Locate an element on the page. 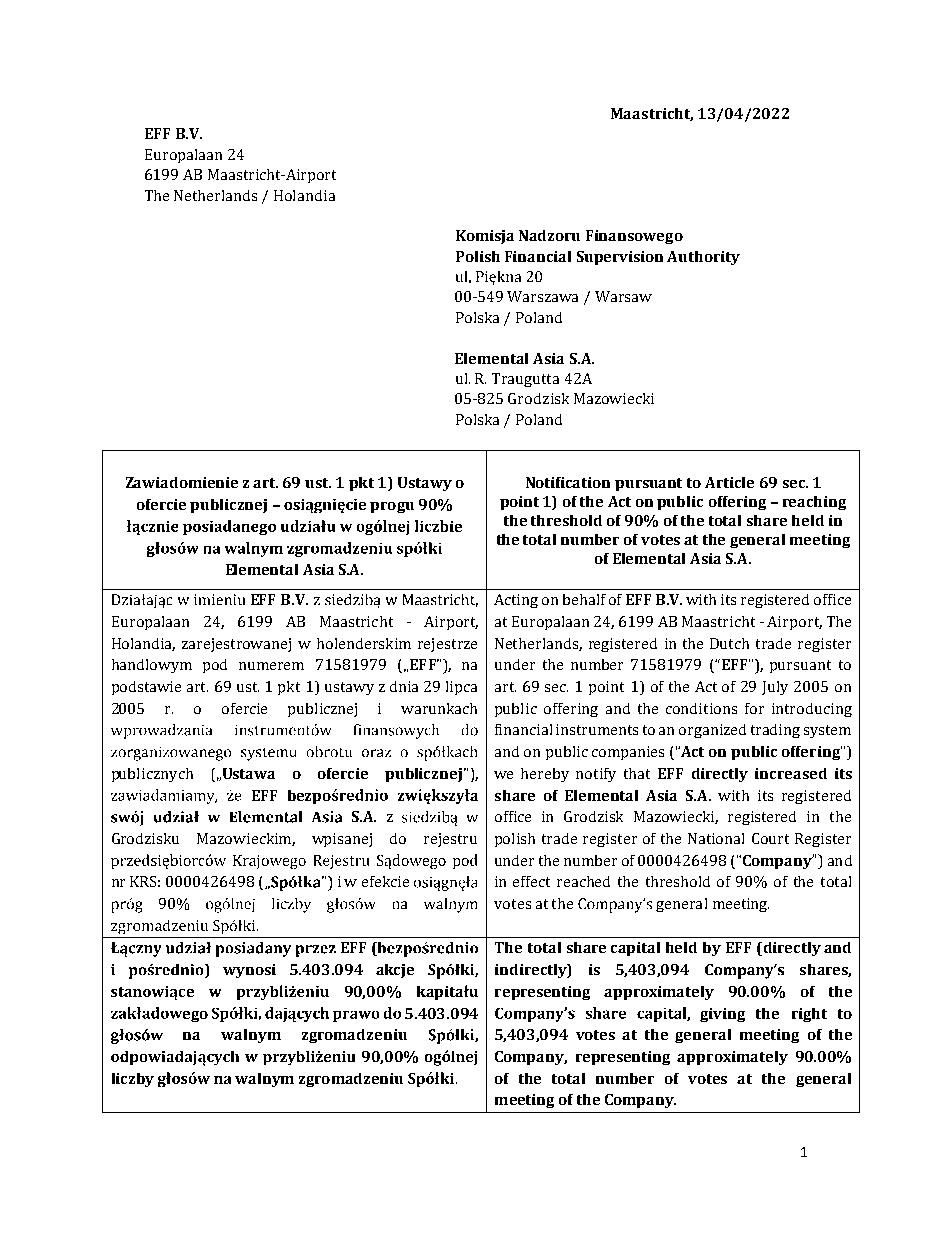 Image resolution: width=952 pixels, height=1233 pixels. Supervision is located at coordinates (620, 258).
